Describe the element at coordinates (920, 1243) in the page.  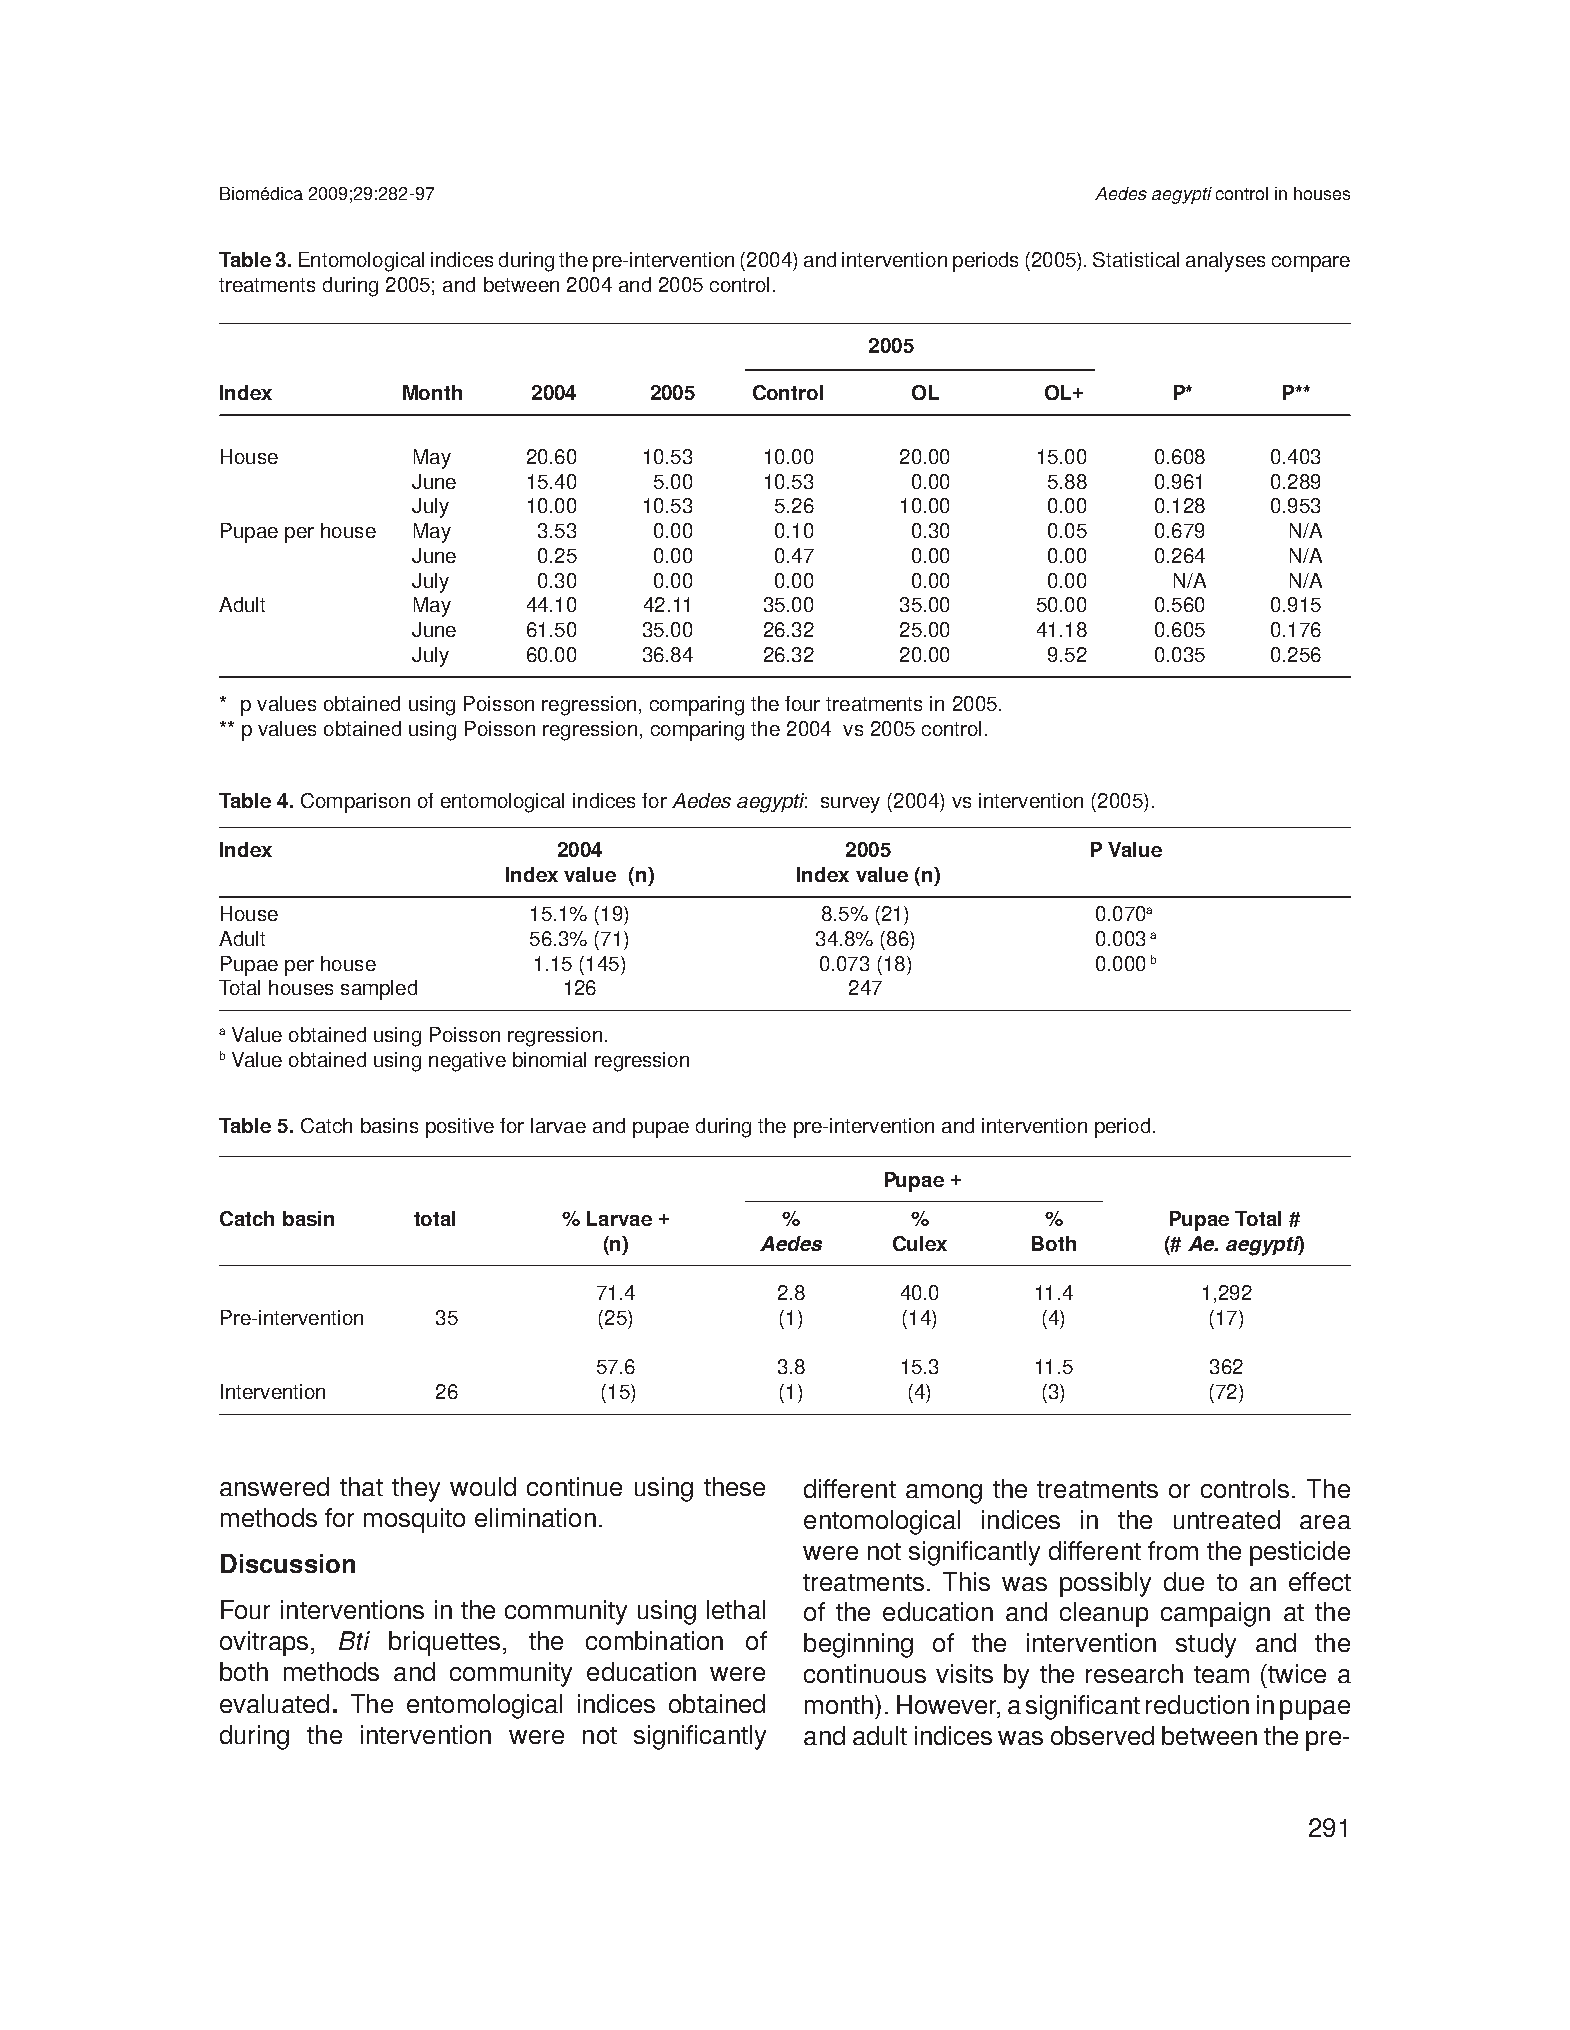
I see `Culex` at that location.
